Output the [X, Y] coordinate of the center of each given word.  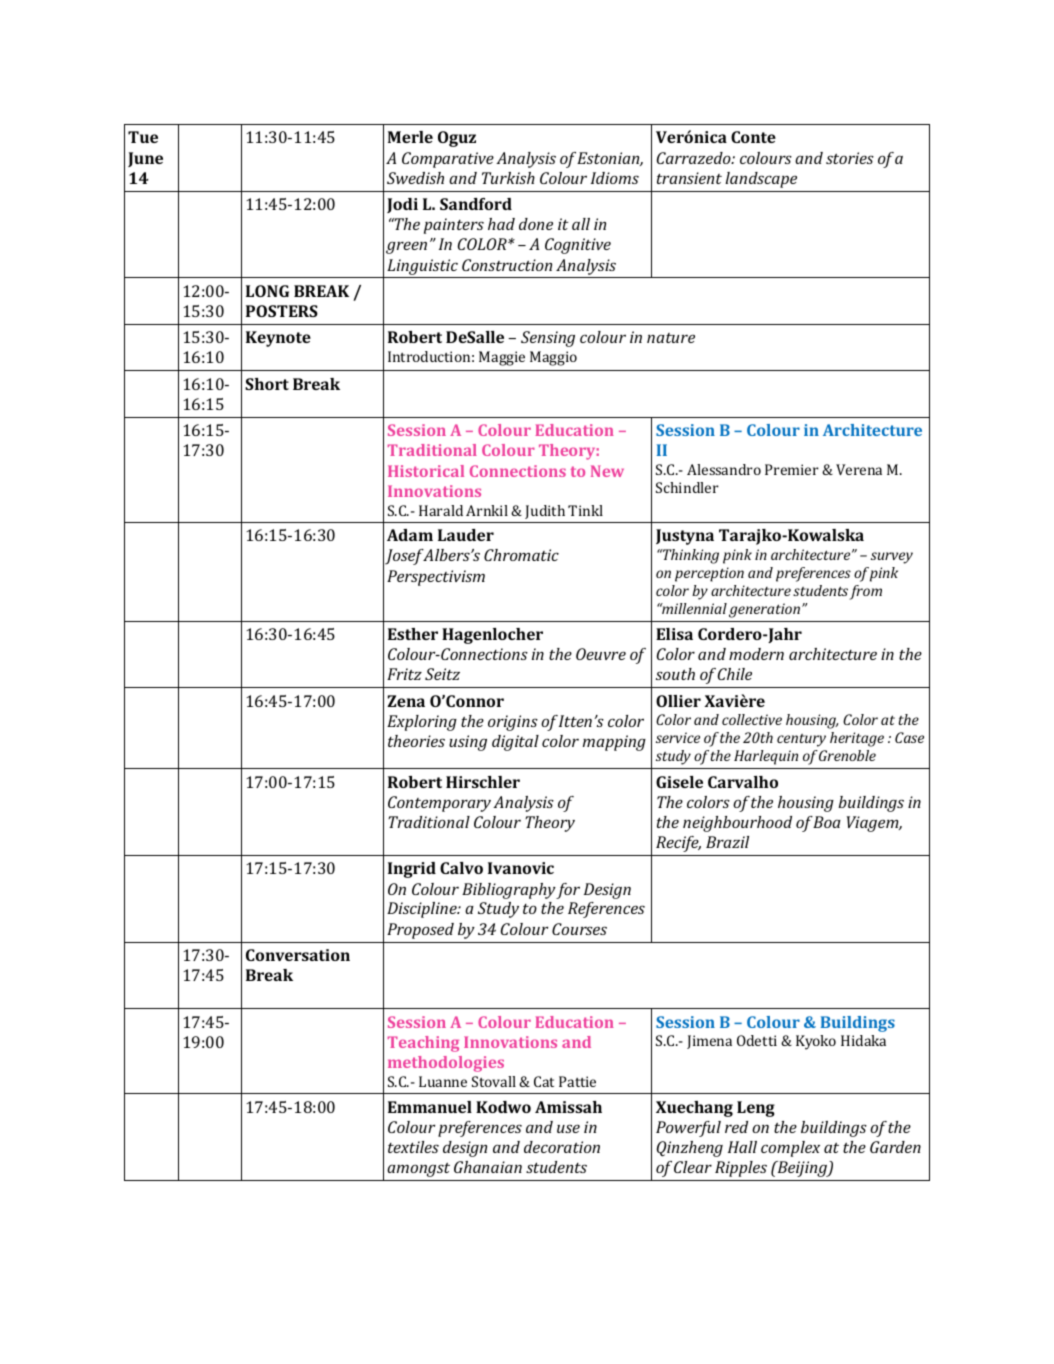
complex [790, 1149]
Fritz [404, 674]
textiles [413, 1147]
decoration [562, 1147]
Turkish [508, 178]
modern [756, 654]
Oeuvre [601, 654]
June [145, 159]
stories [850, 158]
